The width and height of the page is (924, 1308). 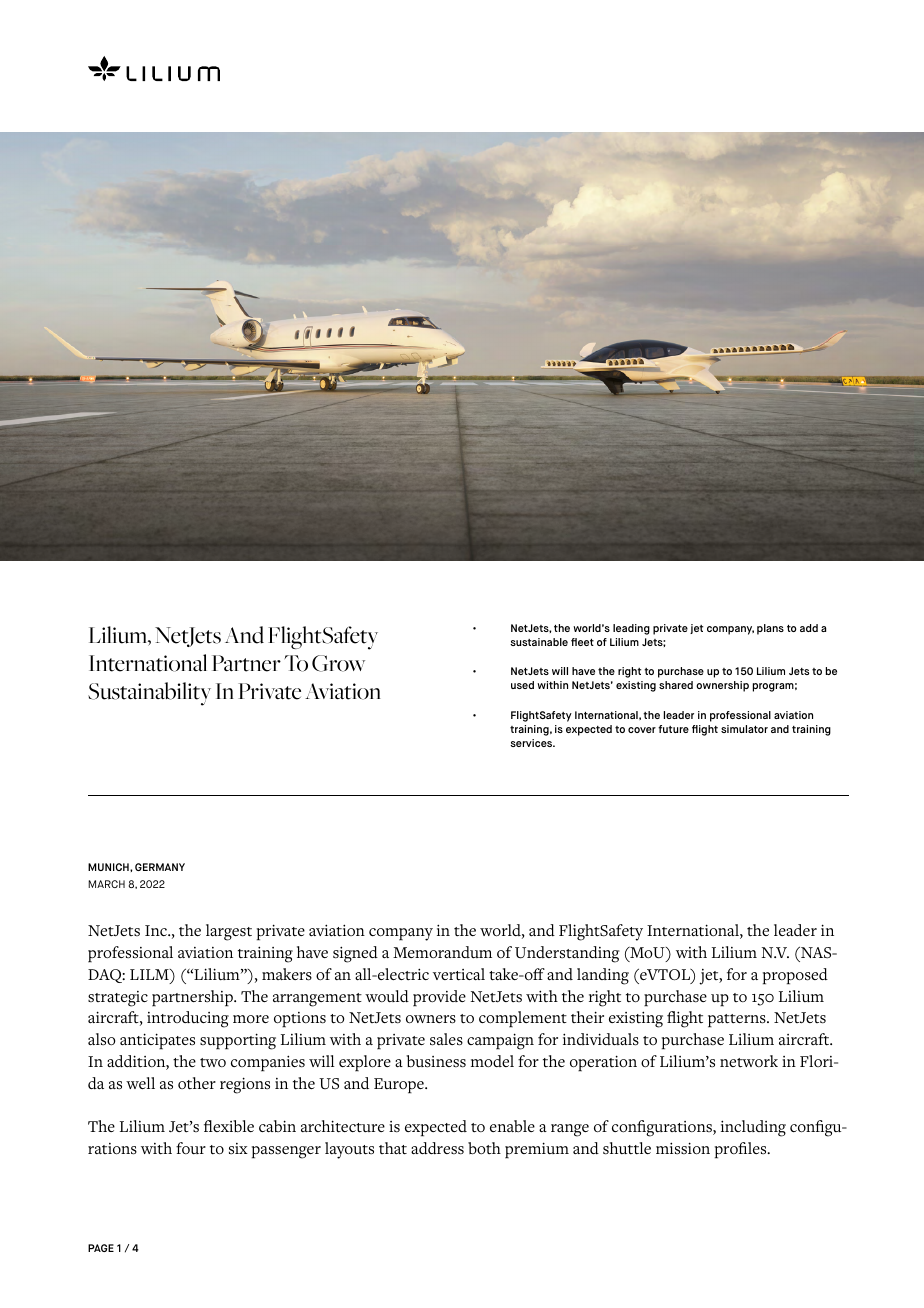 What do you see at coordinates (157, 1041) in the page?
I see `anticipates` at bounding box center [157, 1041].
